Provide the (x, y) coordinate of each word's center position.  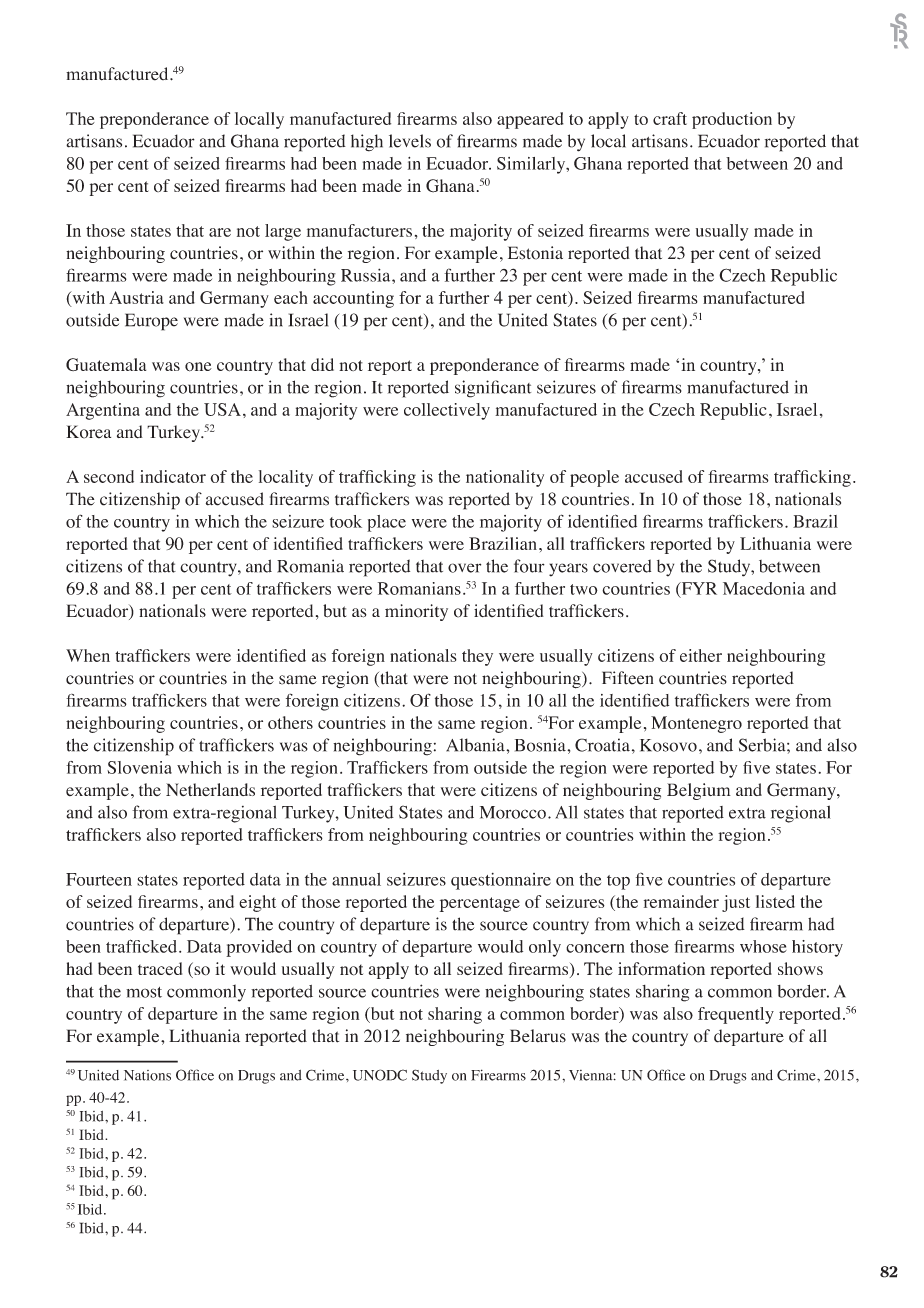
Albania (476, 745)
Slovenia (139, 767)
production (732, 120)
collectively (447, 411)
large (283, 232)
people (594, 478)
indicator (173, 476)
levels (410, 141)
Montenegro (696, 724)
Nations (147, 1075)
